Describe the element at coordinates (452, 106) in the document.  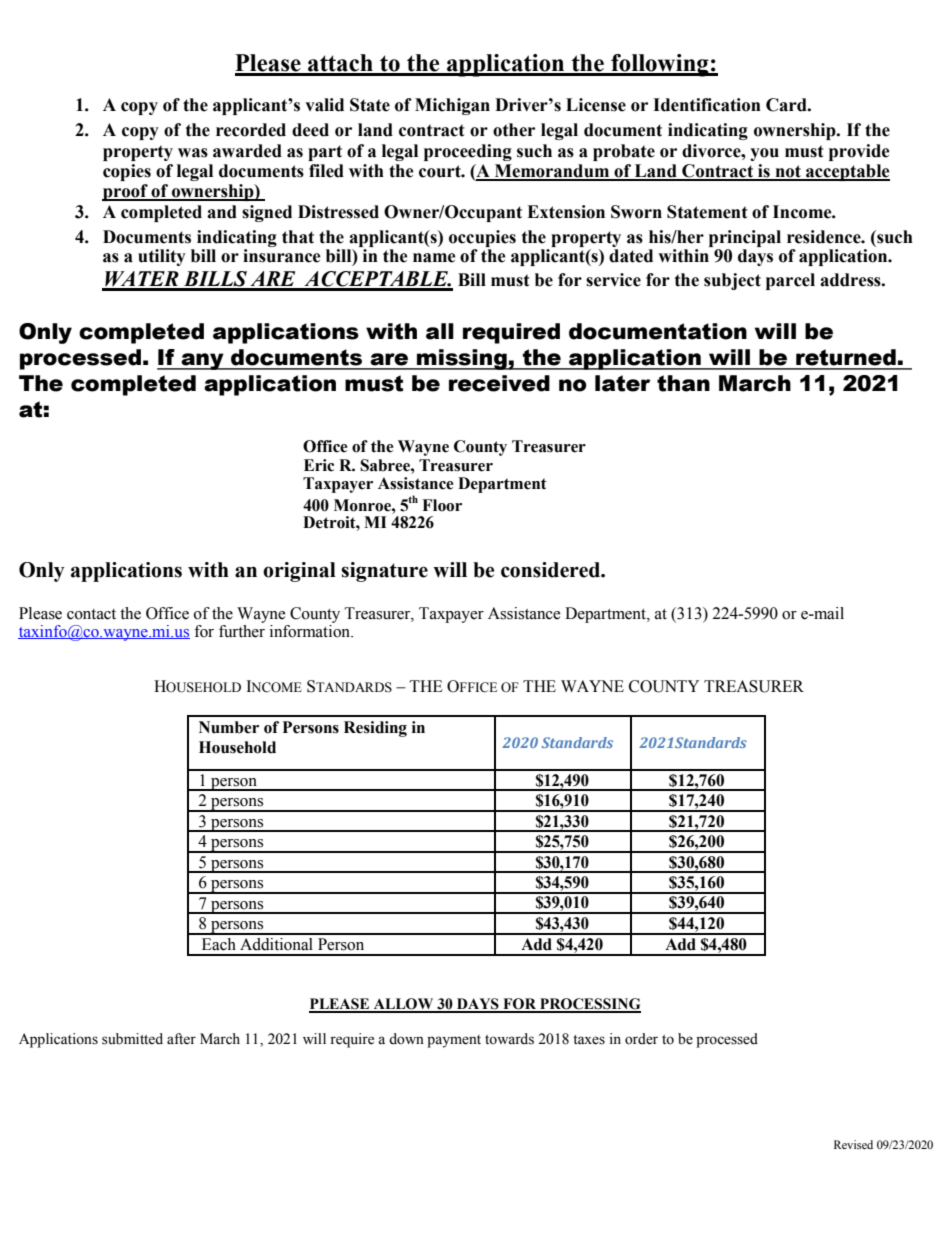
I see `Michigan` at that location.
